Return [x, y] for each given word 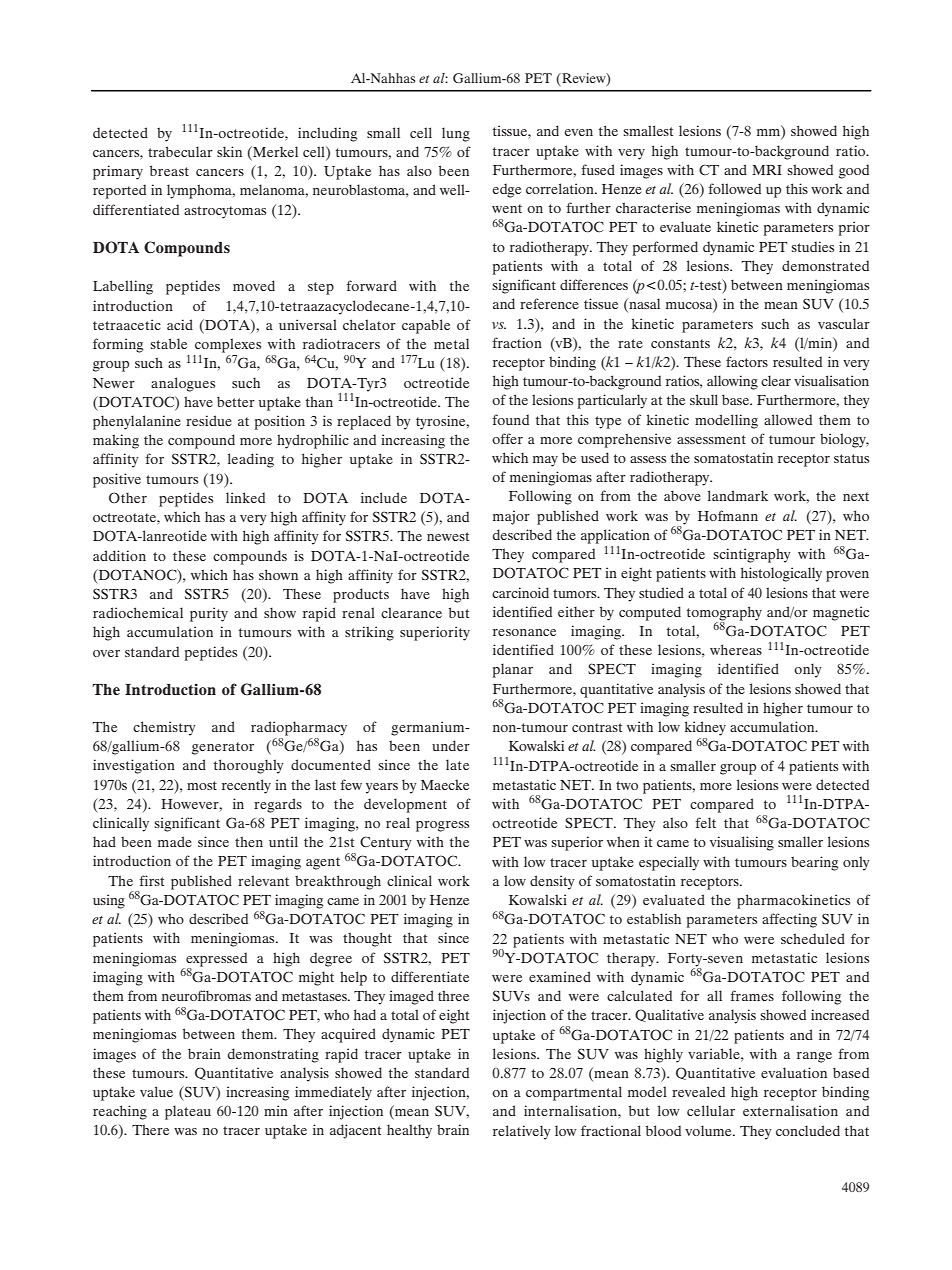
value [156, 1091]
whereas [736, 649]
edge [506, 190]
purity [209, 614]
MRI [767, 170]
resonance [524, 632]
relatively [522, 1132]
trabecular [180, 151]
